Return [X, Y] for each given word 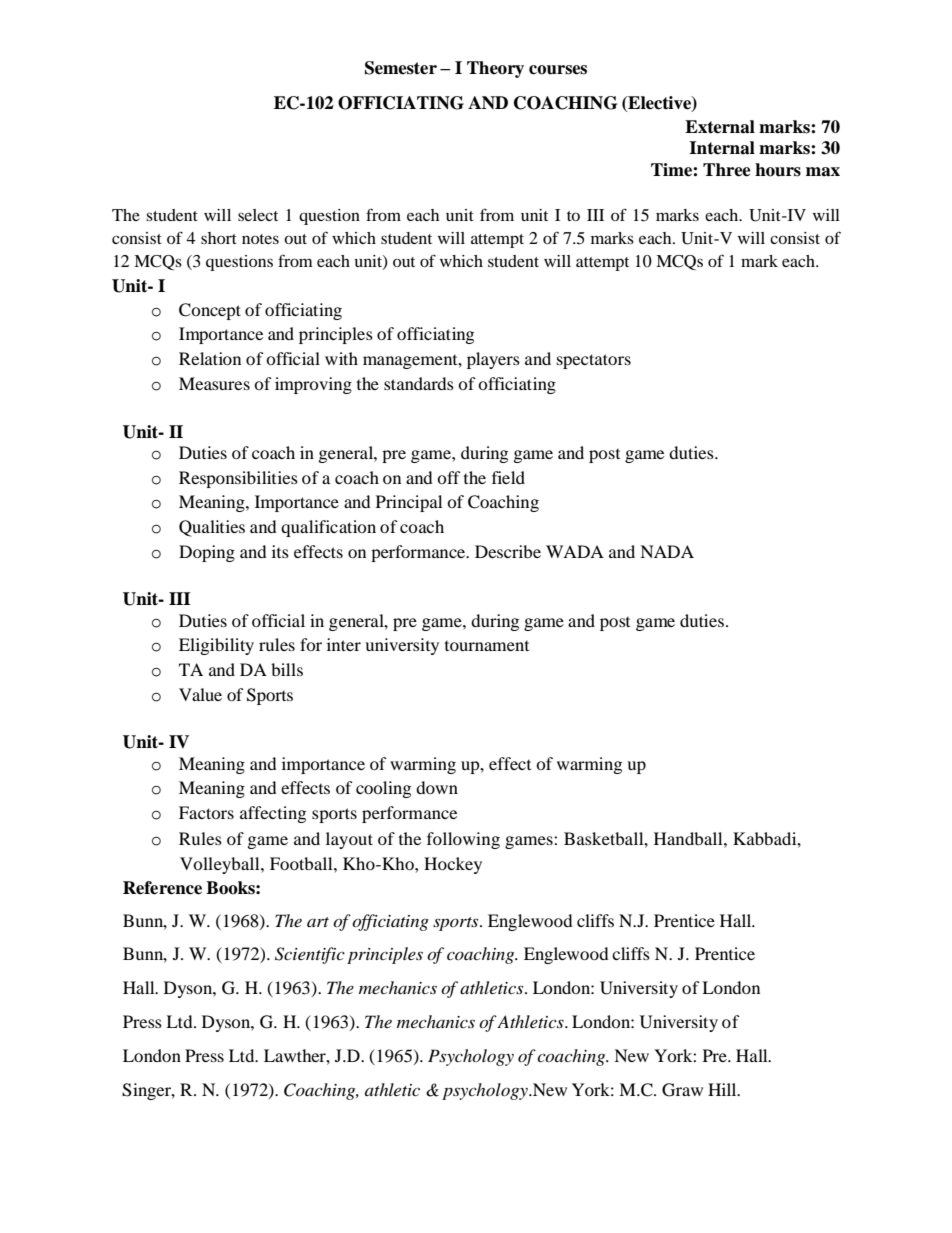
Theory [495, 69]
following [463, 840]
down [437, 787]
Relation [210, 358]
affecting [273, 814]
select [258, 215]
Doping [207, 553]
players [493, 360]
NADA [667, 551]
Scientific [310, 955]
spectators [594, 361]
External [720, 127]
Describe [508, 551]
